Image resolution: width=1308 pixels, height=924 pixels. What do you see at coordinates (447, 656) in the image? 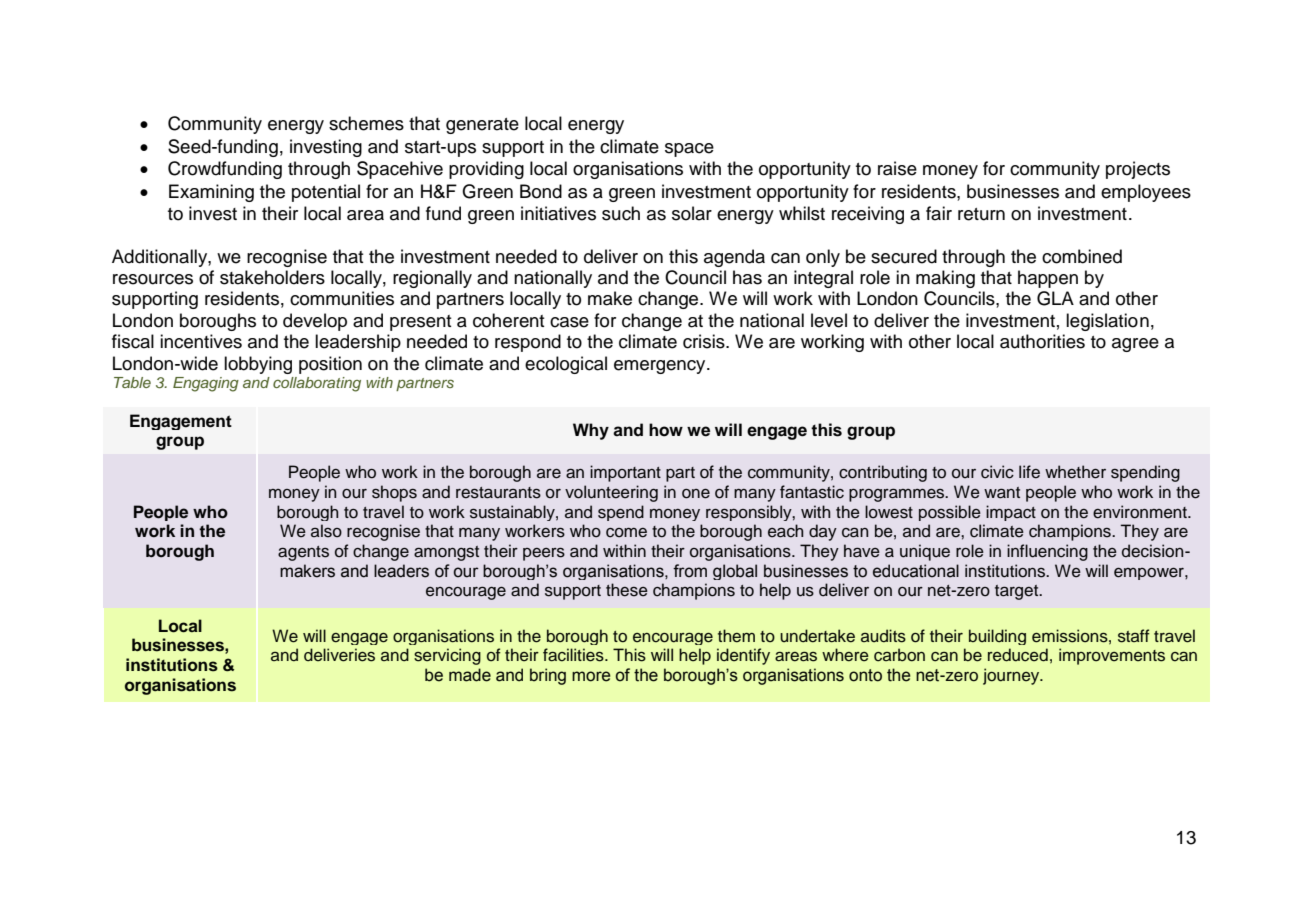
I see `servicing` at bounding box center [447, 656].
